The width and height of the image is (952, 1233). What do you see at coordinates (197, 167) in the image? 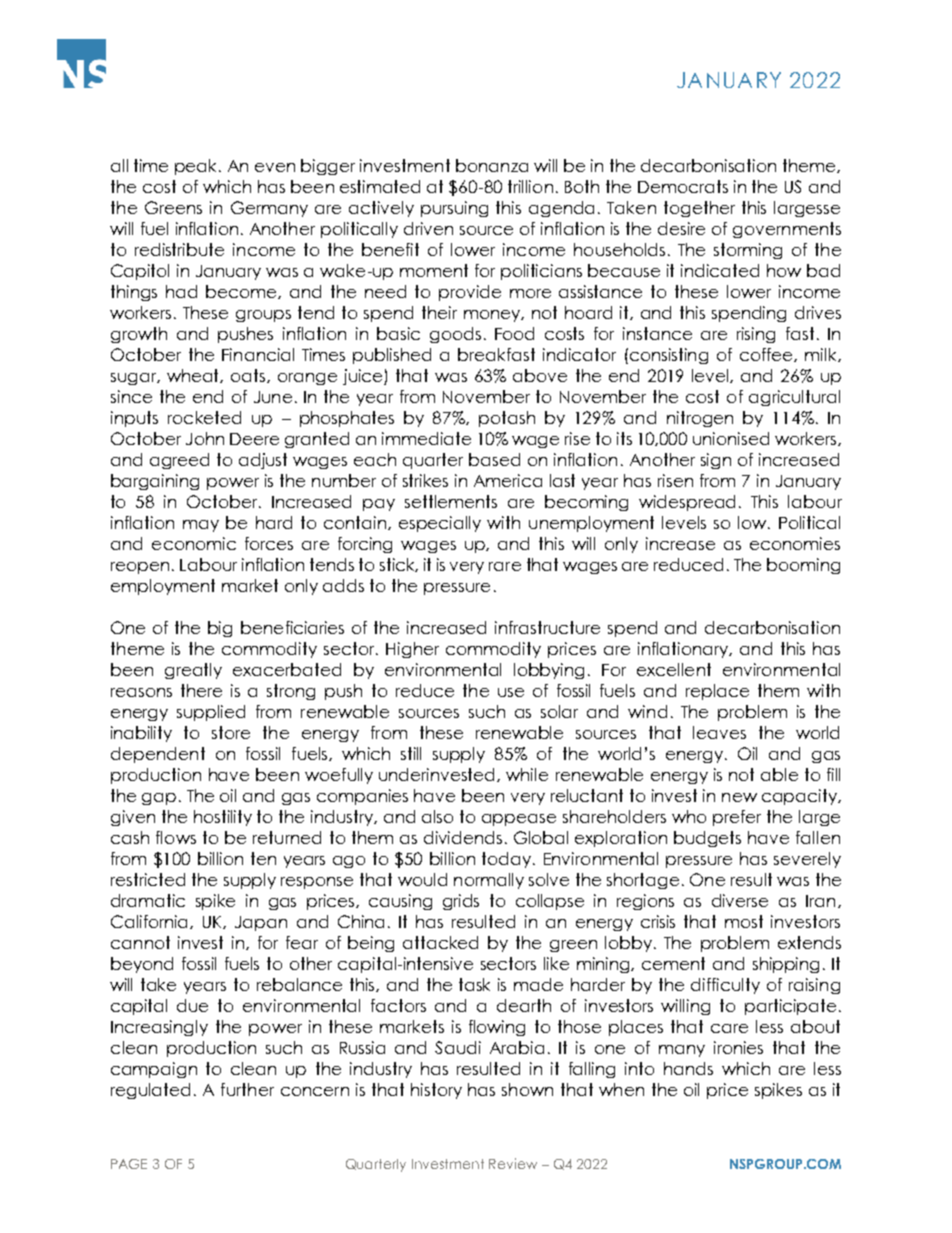
I see `peak` at bounding box center [197, 167].
